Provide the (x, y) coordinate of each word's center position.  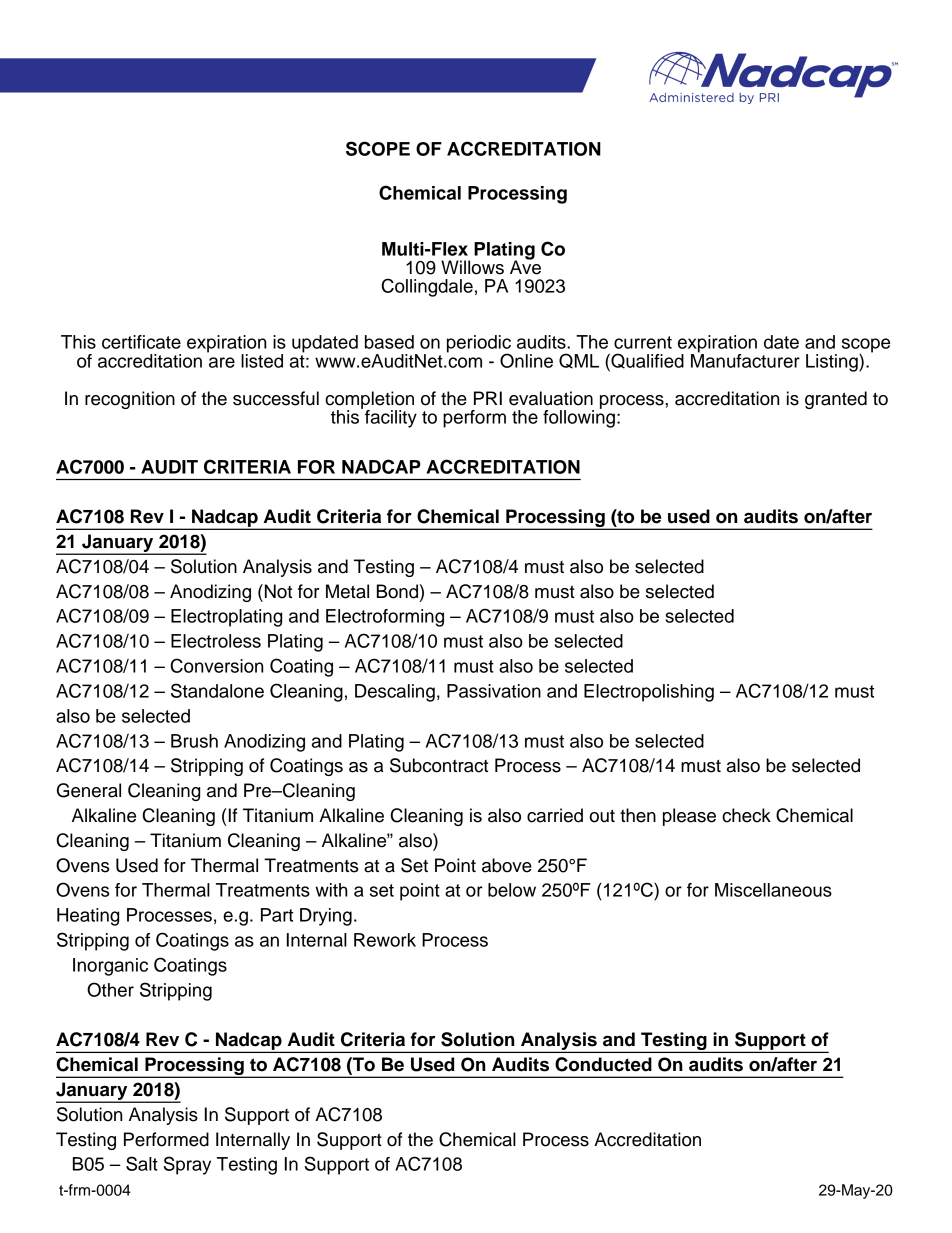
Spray (187, 1165)
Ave (525, 266)
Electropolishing (649, 693)
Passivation (494, 691)
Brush (194, 741)
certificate (141, 342)
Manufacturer (745, 359)
